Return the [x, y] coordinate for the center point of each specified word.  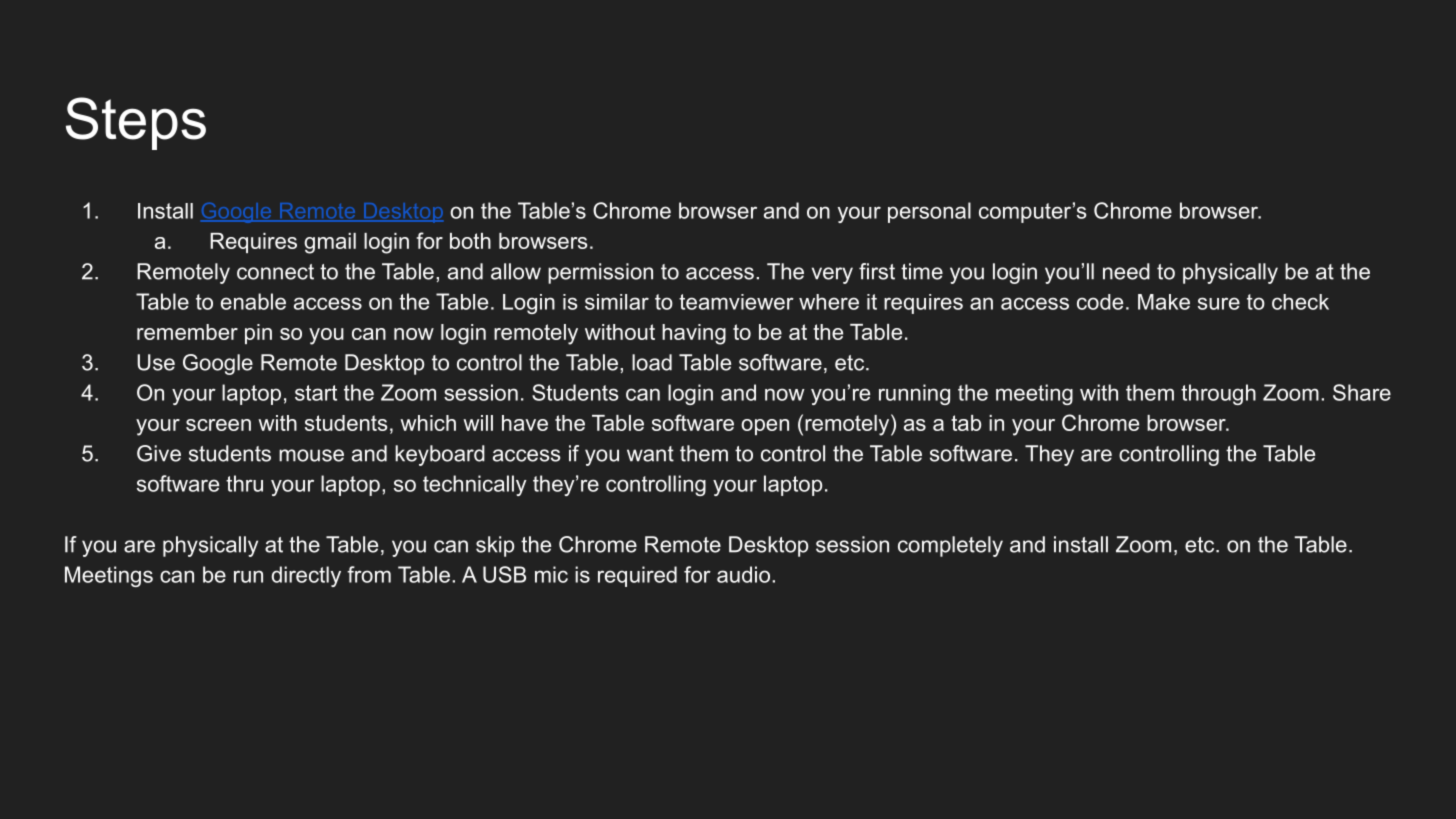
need [1126, 271]
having [694, 334]
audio [743, 574]
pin [258, 334]
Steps [136, 123]
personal [929, 212]
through [1218, 394]
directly [306, 576]
